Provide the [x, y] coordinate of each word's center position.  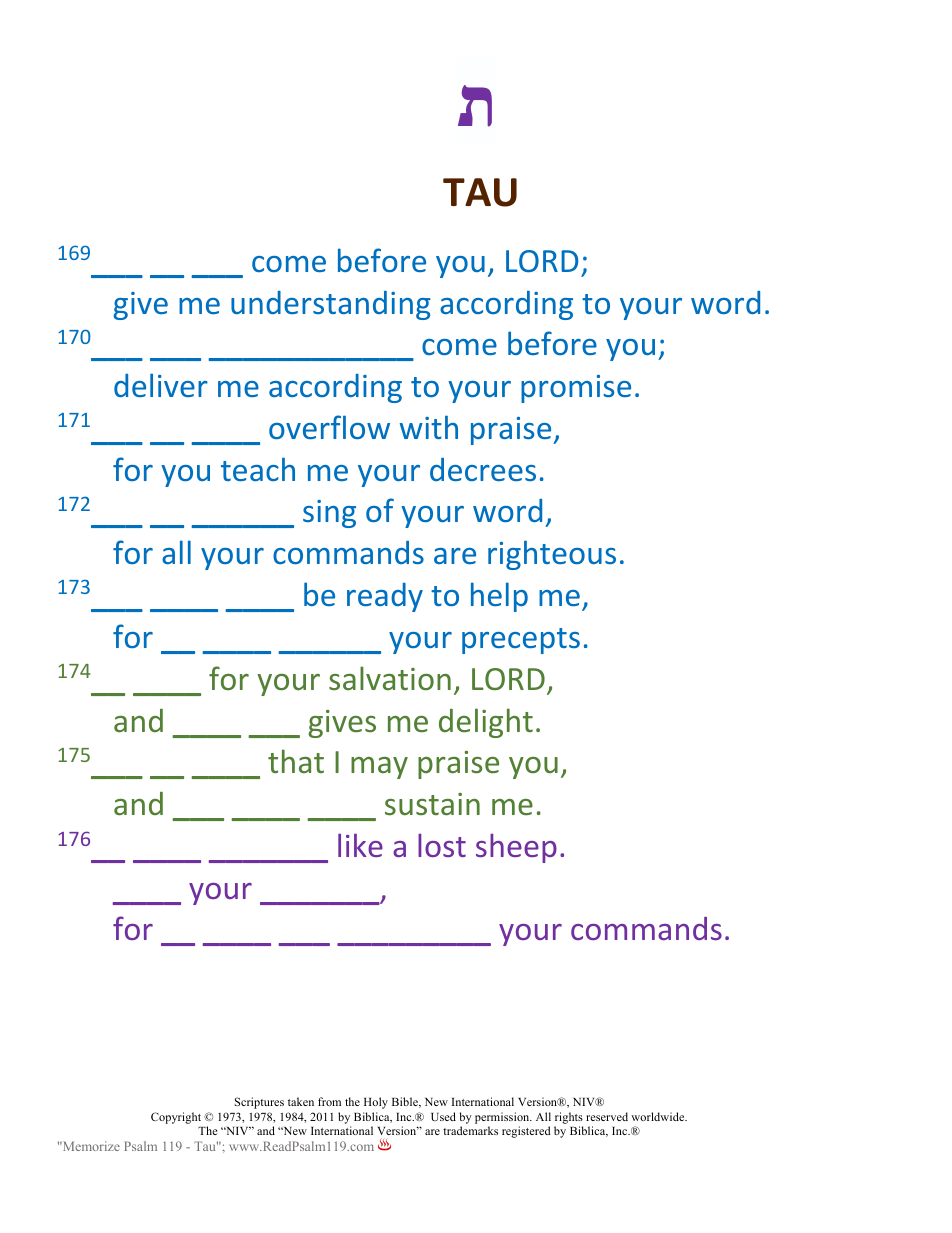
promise [576, 389]
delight [486, 723]
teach [258, 469]
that [296, 761]
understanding [331, 305]
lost [442, 845]
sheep [516, 848]
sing [329, 514]
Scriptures [259, 1103]
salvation [390, 678]
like [360, 845]
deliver [161, 385]
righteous [552, 555]
